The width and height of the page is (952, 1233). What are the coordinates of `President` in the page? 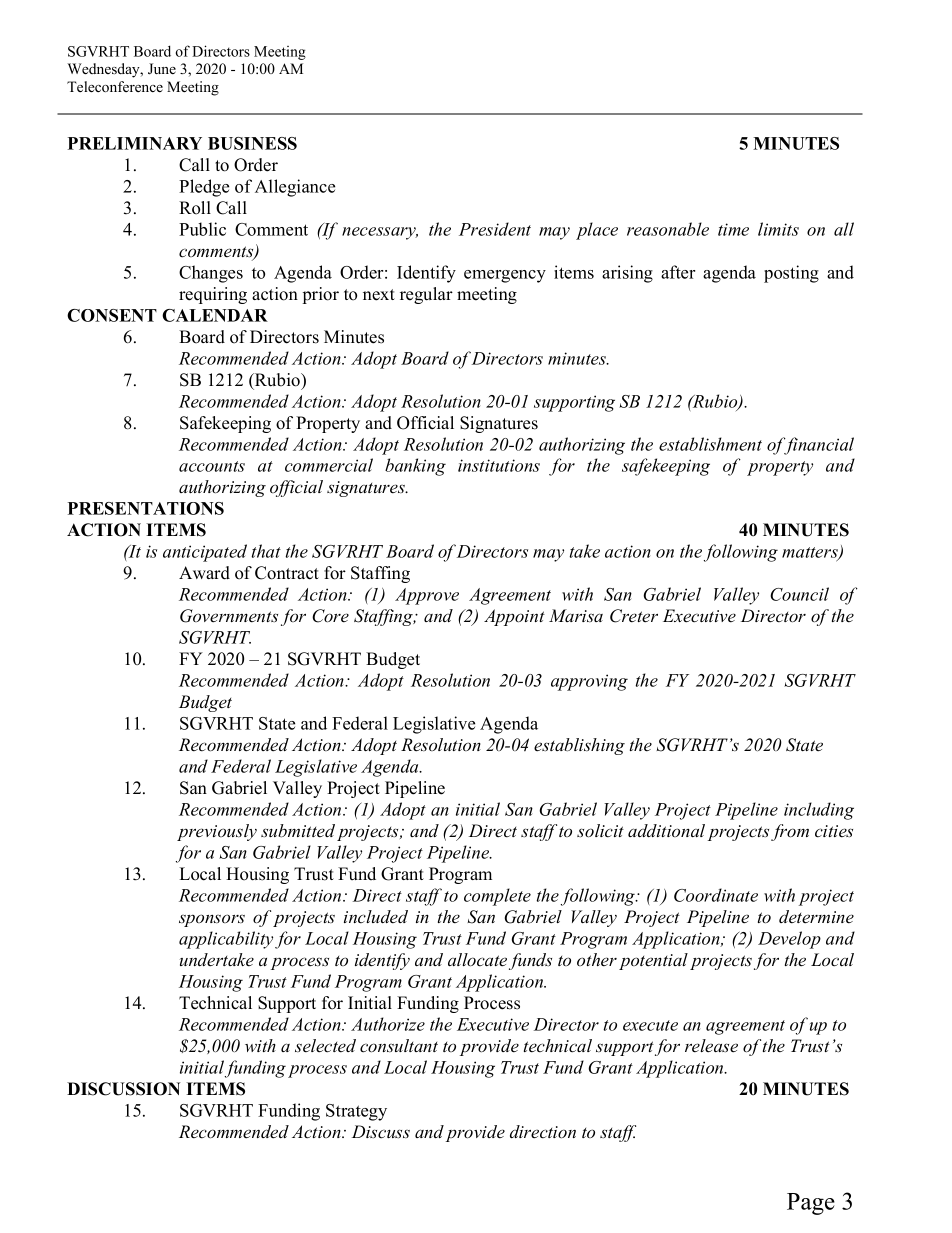 It's located at (495, 229).
